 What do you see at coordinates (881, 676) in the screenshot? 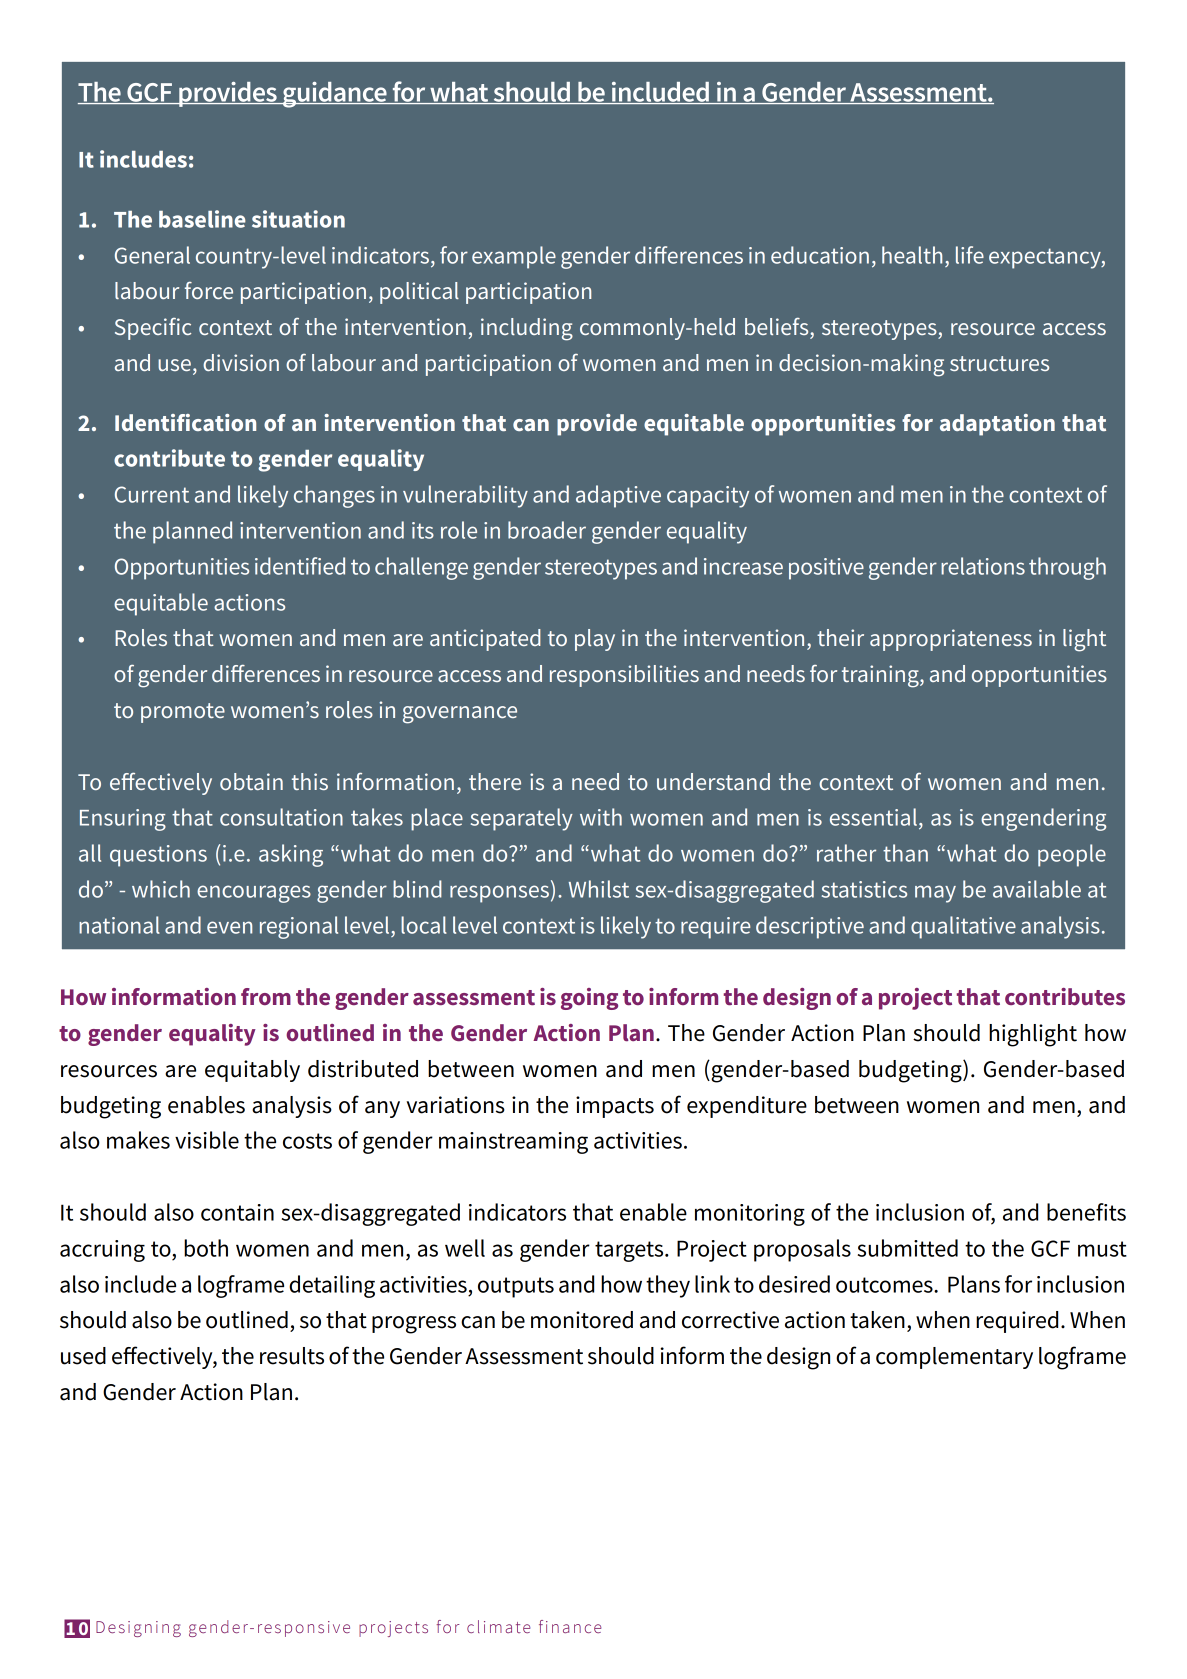
I see `training` at bounding box center [881, 676].
